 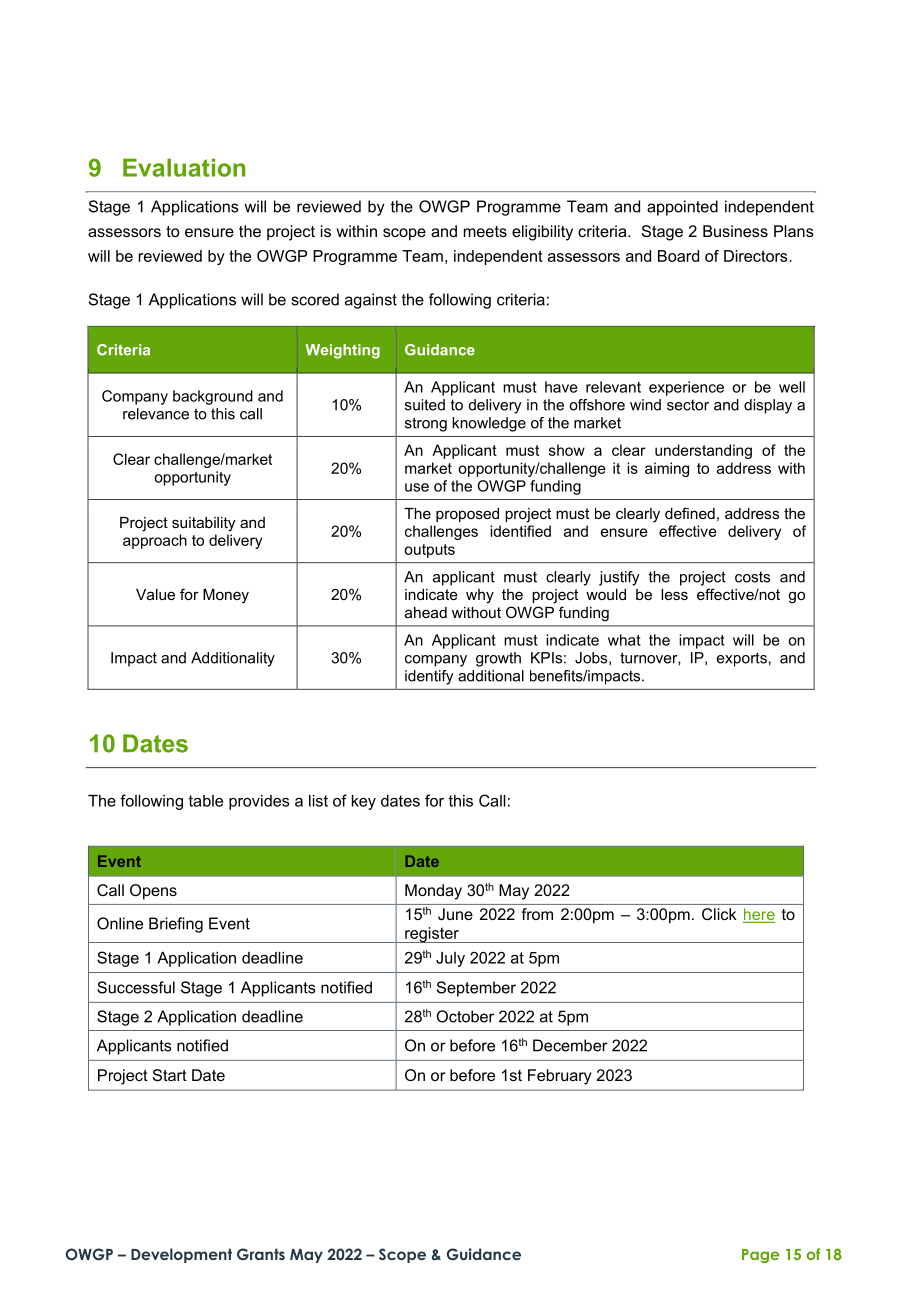 I want to click on Page, so click(x=760, y=1256).
